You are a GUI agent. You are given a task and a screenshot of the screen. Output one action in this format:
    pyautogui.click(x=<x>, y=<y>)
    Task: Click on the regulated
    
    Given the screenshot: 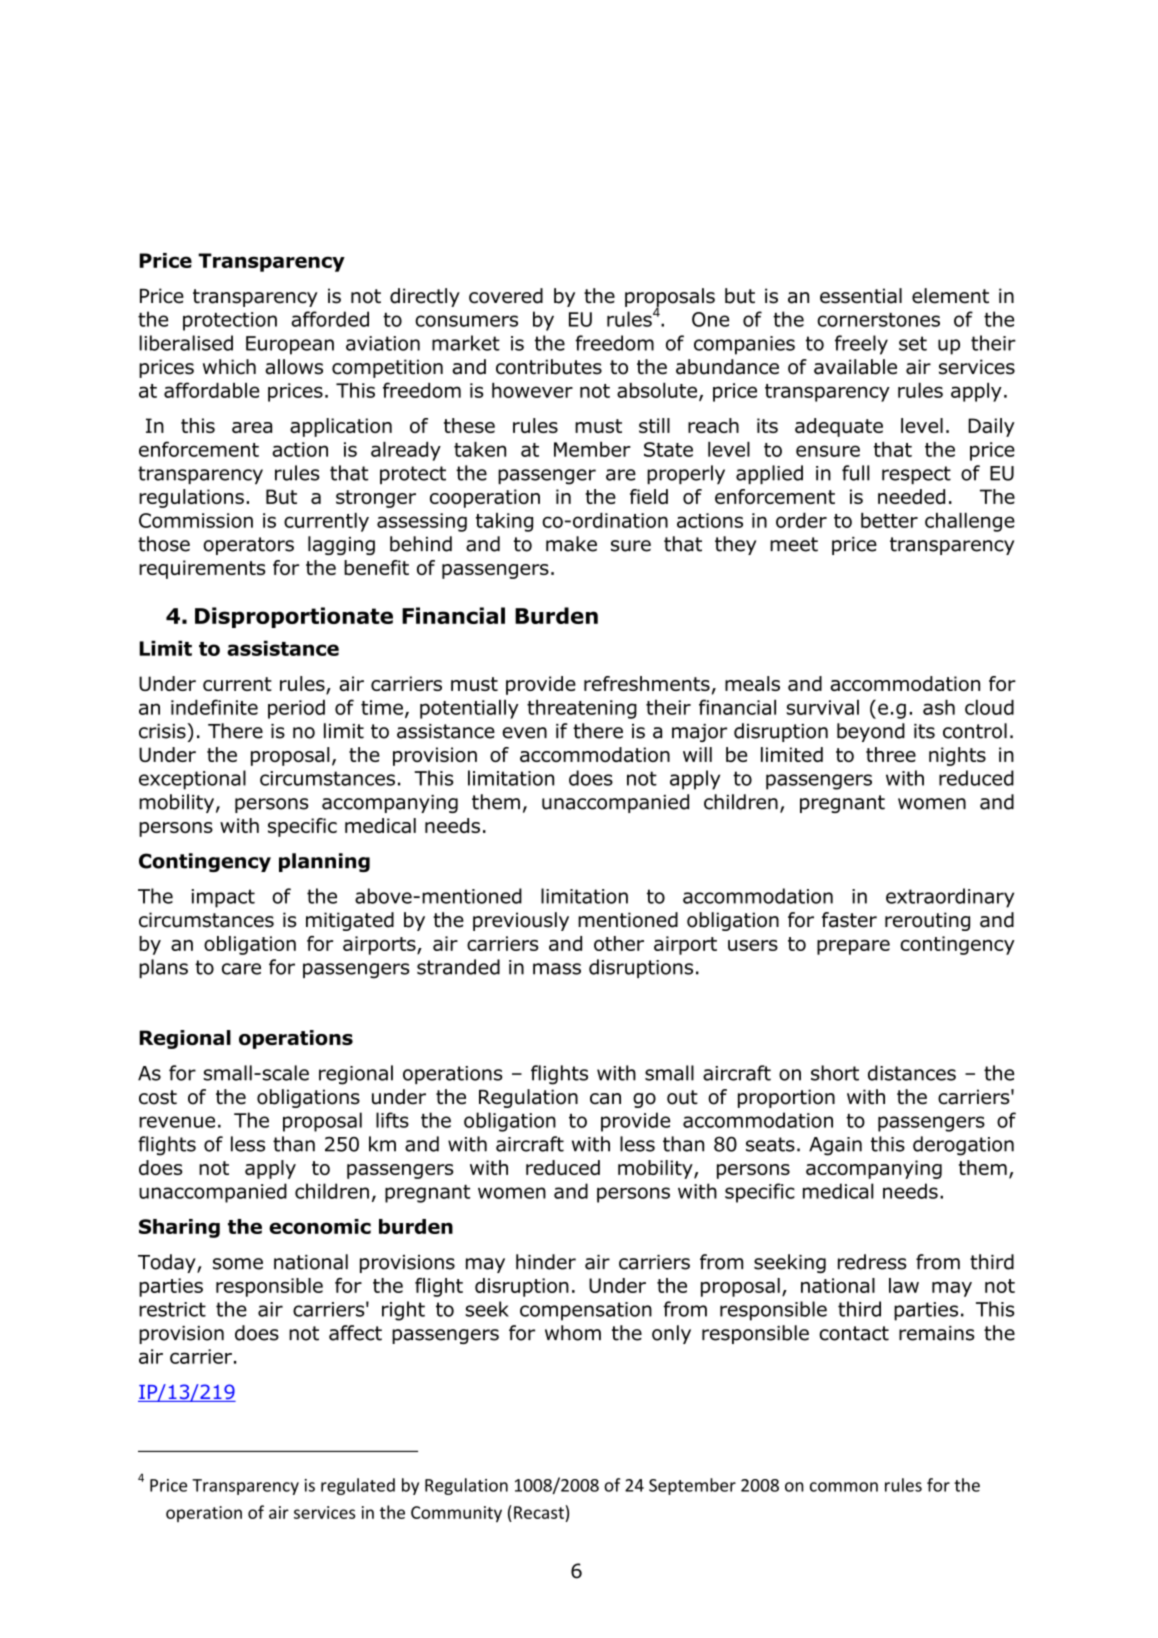 What is the action you would take?
    pyautogui.click(x=358, y=1486)
